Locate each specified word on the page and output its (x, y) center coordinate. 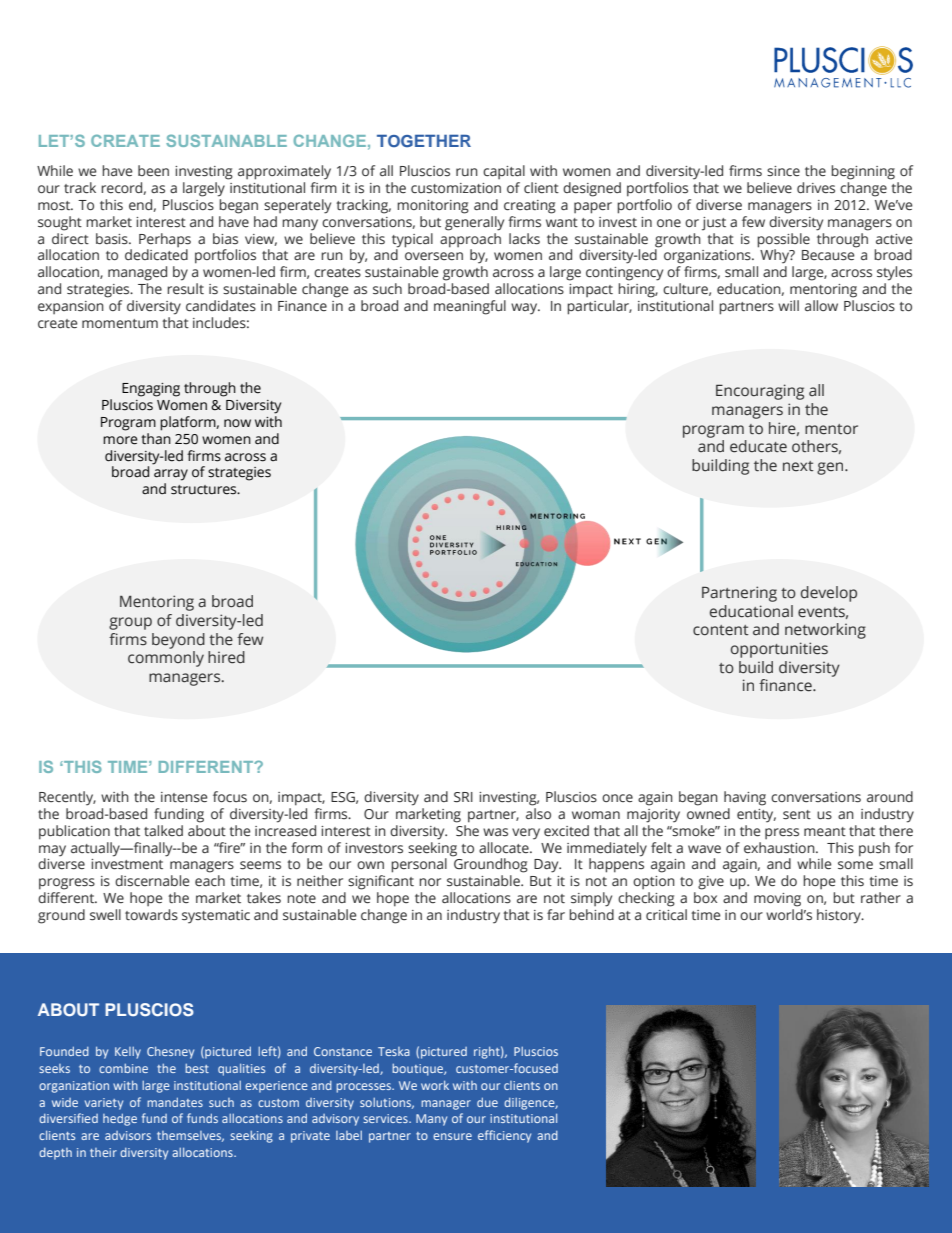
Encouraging (760, 392)
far (556, 914)
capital (504, 172)
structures (205, 490)
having (745, 798)
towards (151, 915)
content (721, 630)
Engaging (151, 390)
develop (829, 594)
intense (184, 797)
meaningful (470, 307)
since (783, 171)
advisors (128, 1135)
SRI (463, 797)
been (153, 171)
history (840, 916)
